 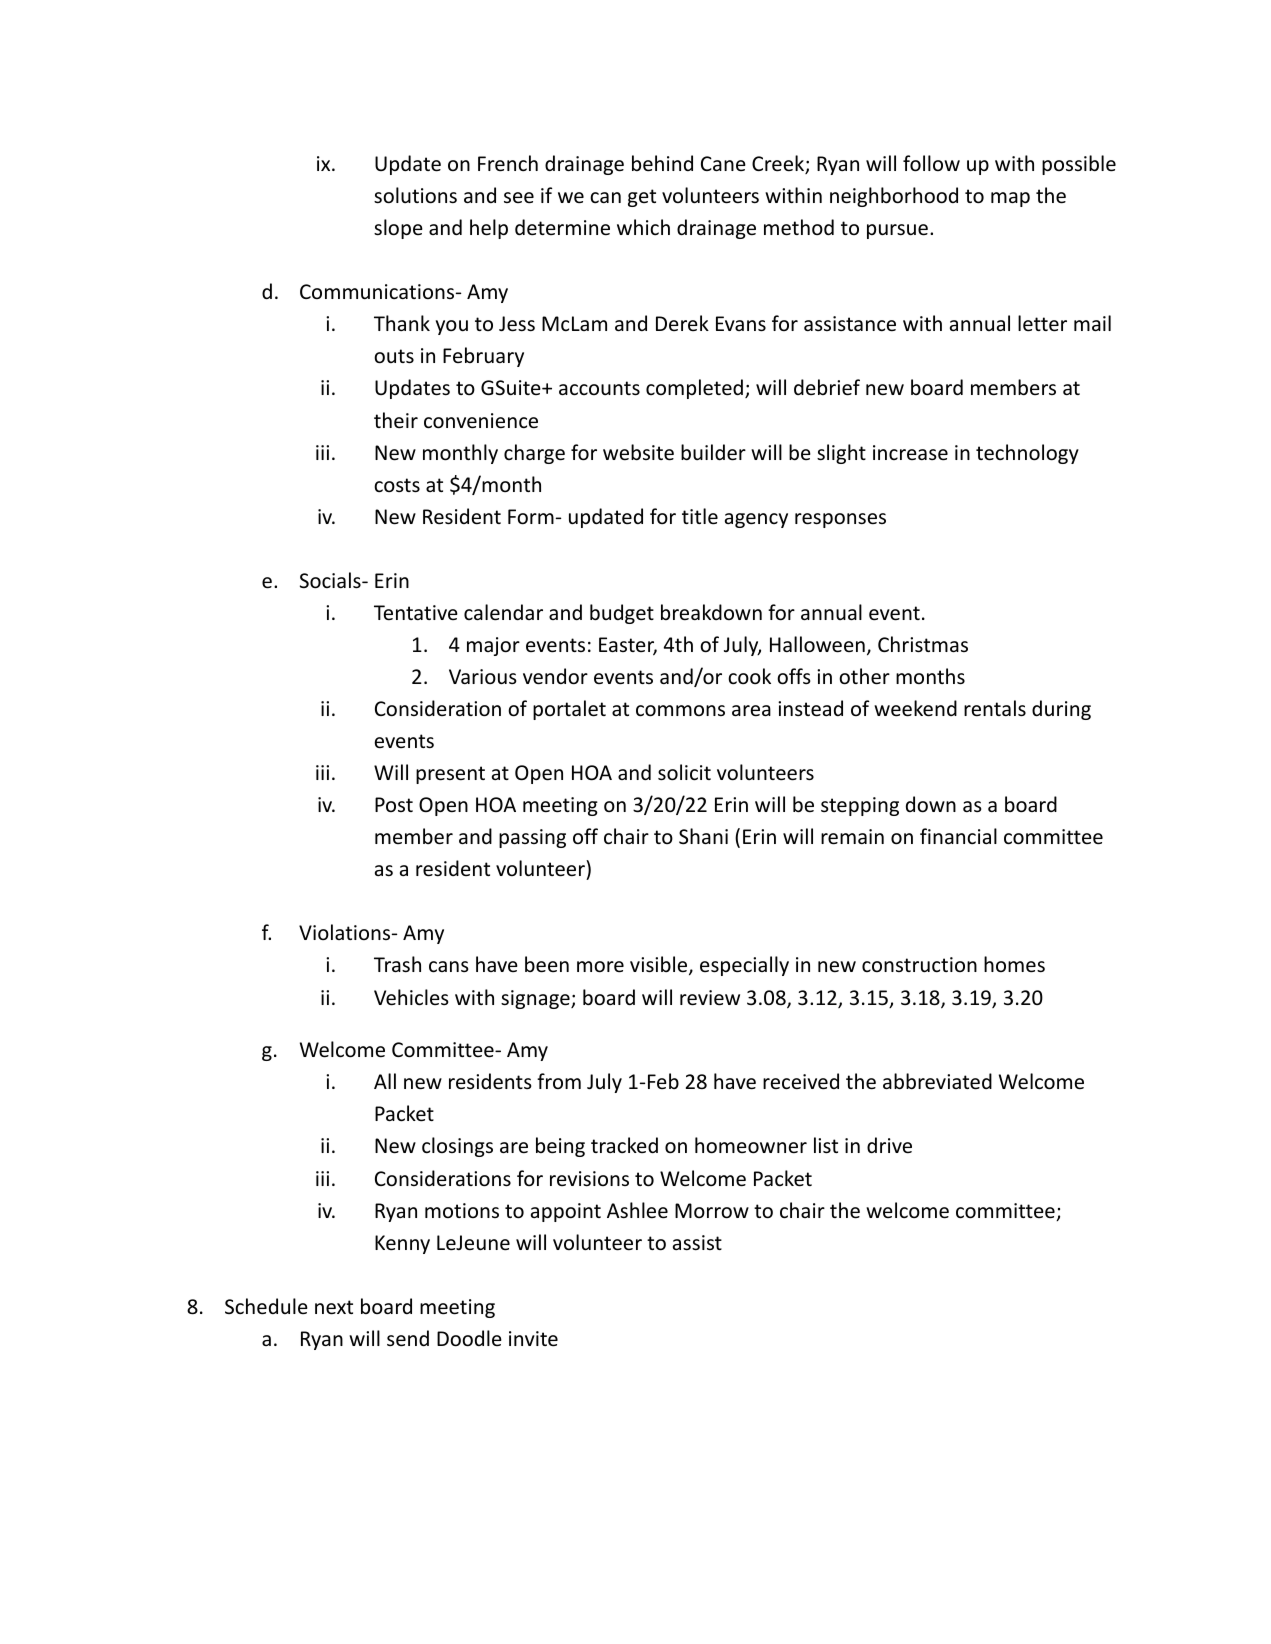 What do you see at coordinates (394, 804) in the screenshot?
I see `Post` at bounding box center [394, 804].
